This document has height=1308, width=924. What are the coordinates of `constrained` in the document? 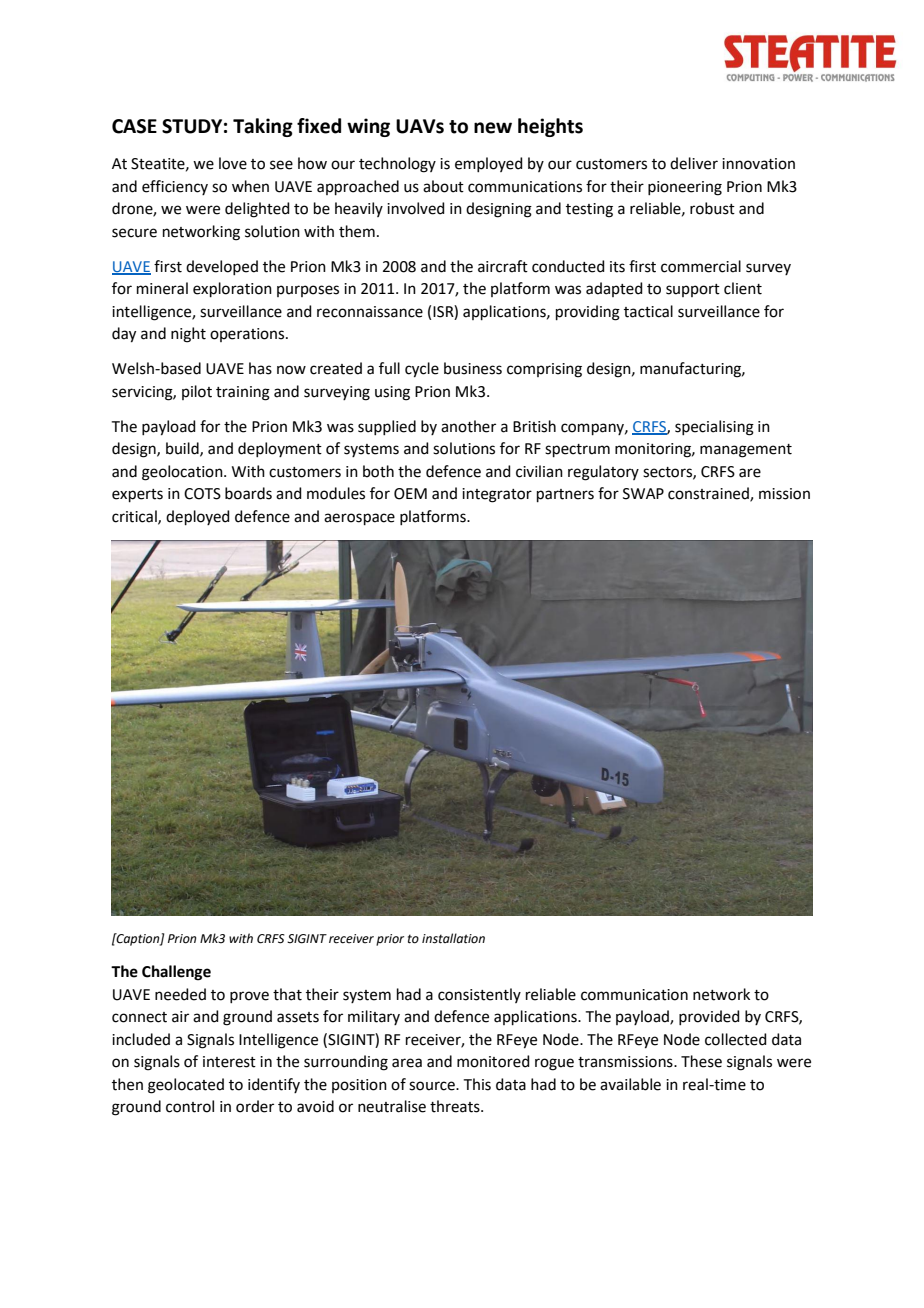 It's located at (709, 494).
